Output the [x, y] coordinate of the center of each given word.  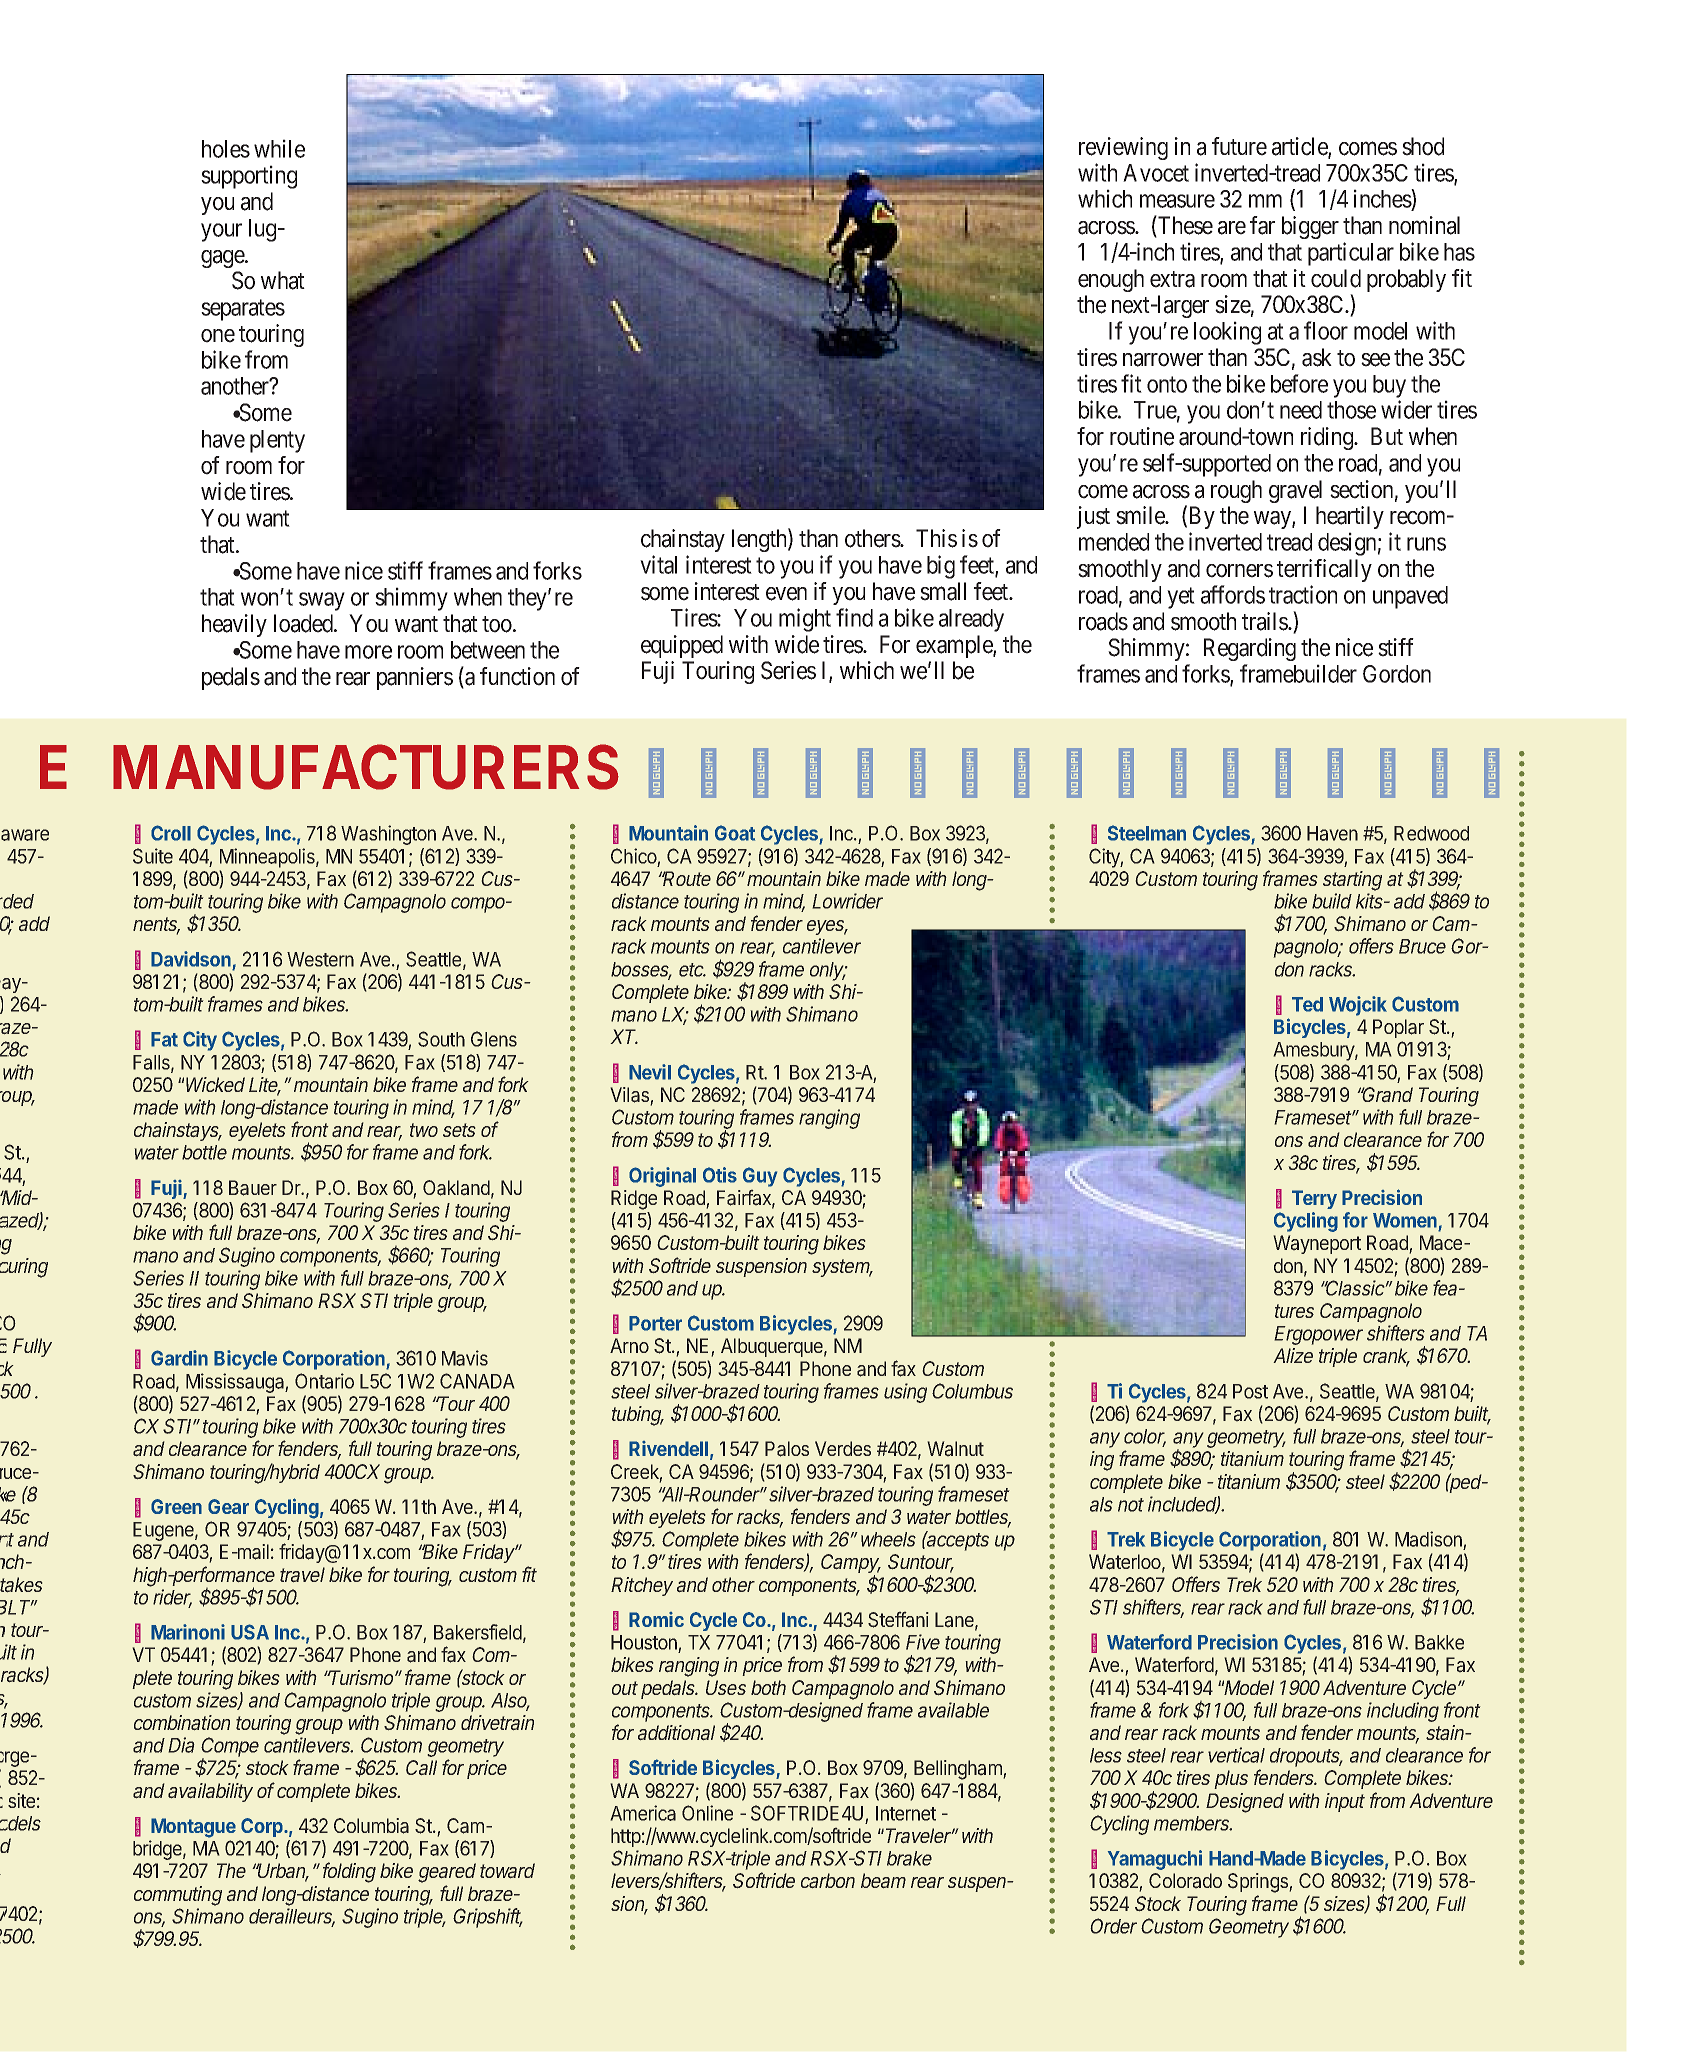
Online [707, 1813]
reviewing [1123, 148]
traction [1303, 594]
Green [176, 1506]
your [221, 232]
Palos [787, 1449]
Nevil [650, 1072]
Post [1250, 1391]
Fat [164, 1039]
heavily [234, 625]
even [786, 594]
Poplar [1398, 1028]
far [1262, 225]
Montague [193, 1828]
